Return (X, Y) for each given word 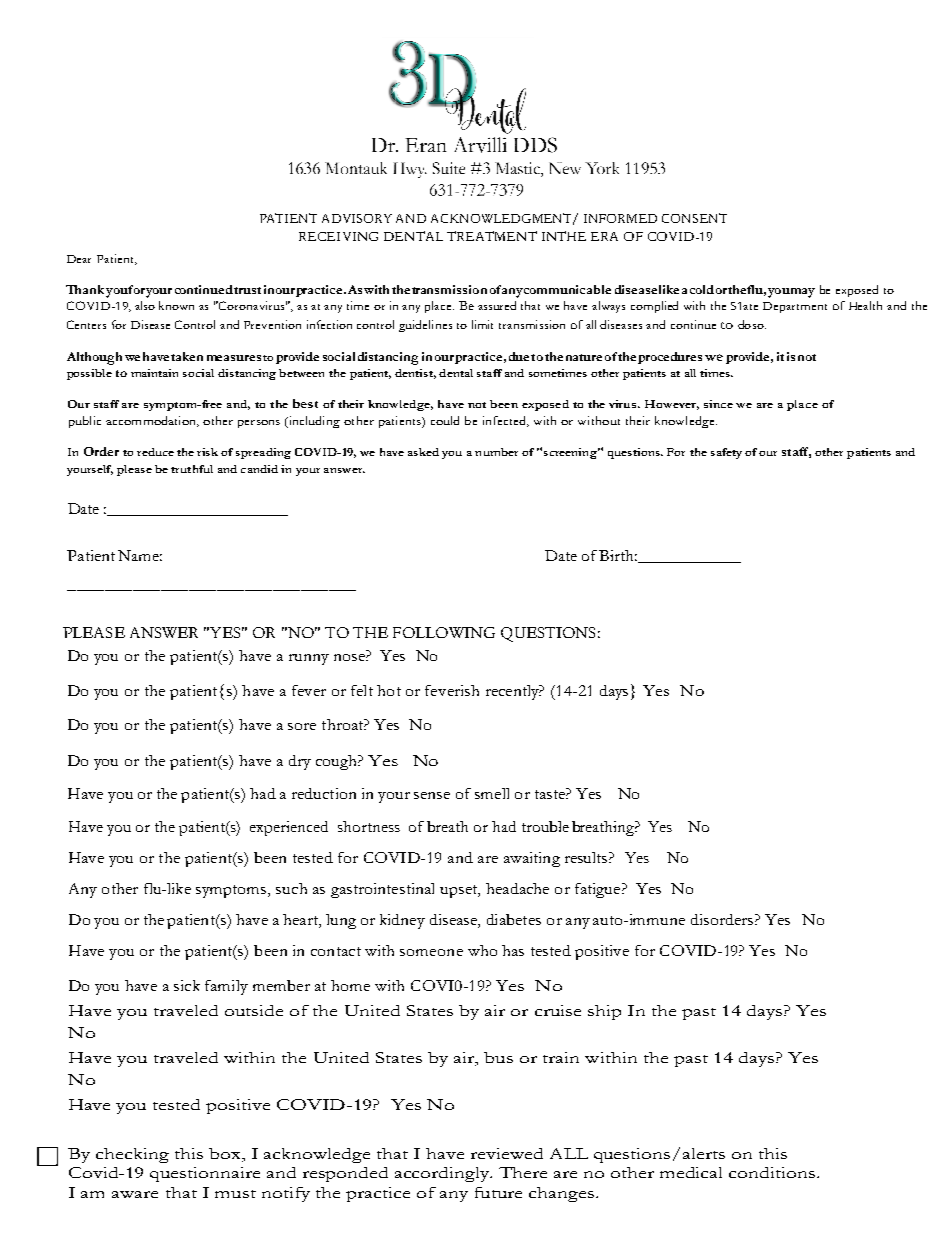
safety (726, 453)
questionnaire (205, 1174)
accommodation (152, 421)
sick (187, 985)
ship (604, 1012)
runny (309, 659)
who (482, 950)
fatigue (599, 890)
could (445, 420)
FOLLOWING (444, 632)
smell (492, 793)
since (718, 404)
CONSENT (694, 218)
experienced (289, 828)
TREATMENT (492, 236)
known (176, 305)
